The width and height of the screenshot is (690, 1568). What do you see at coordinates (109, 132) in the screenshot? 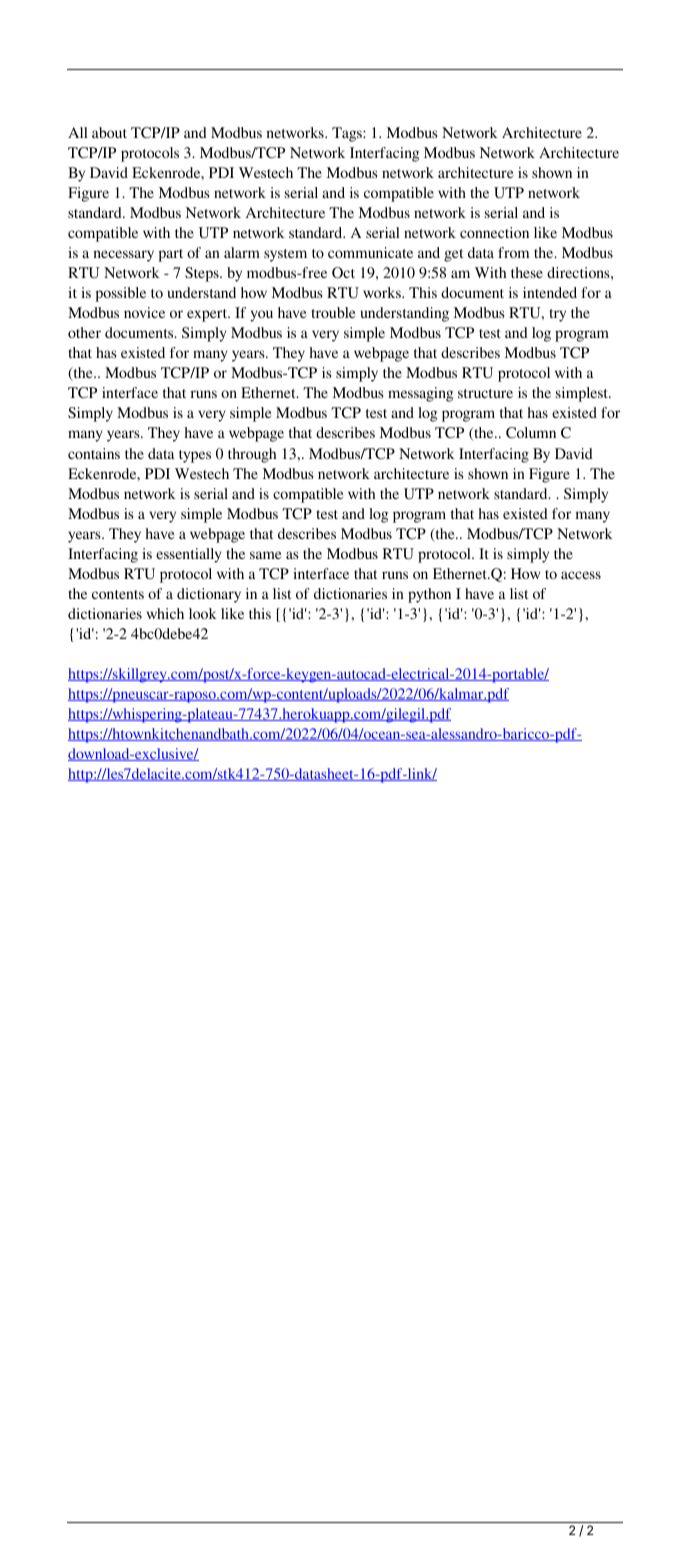
I see `about` at bounding box center [109, 132].
